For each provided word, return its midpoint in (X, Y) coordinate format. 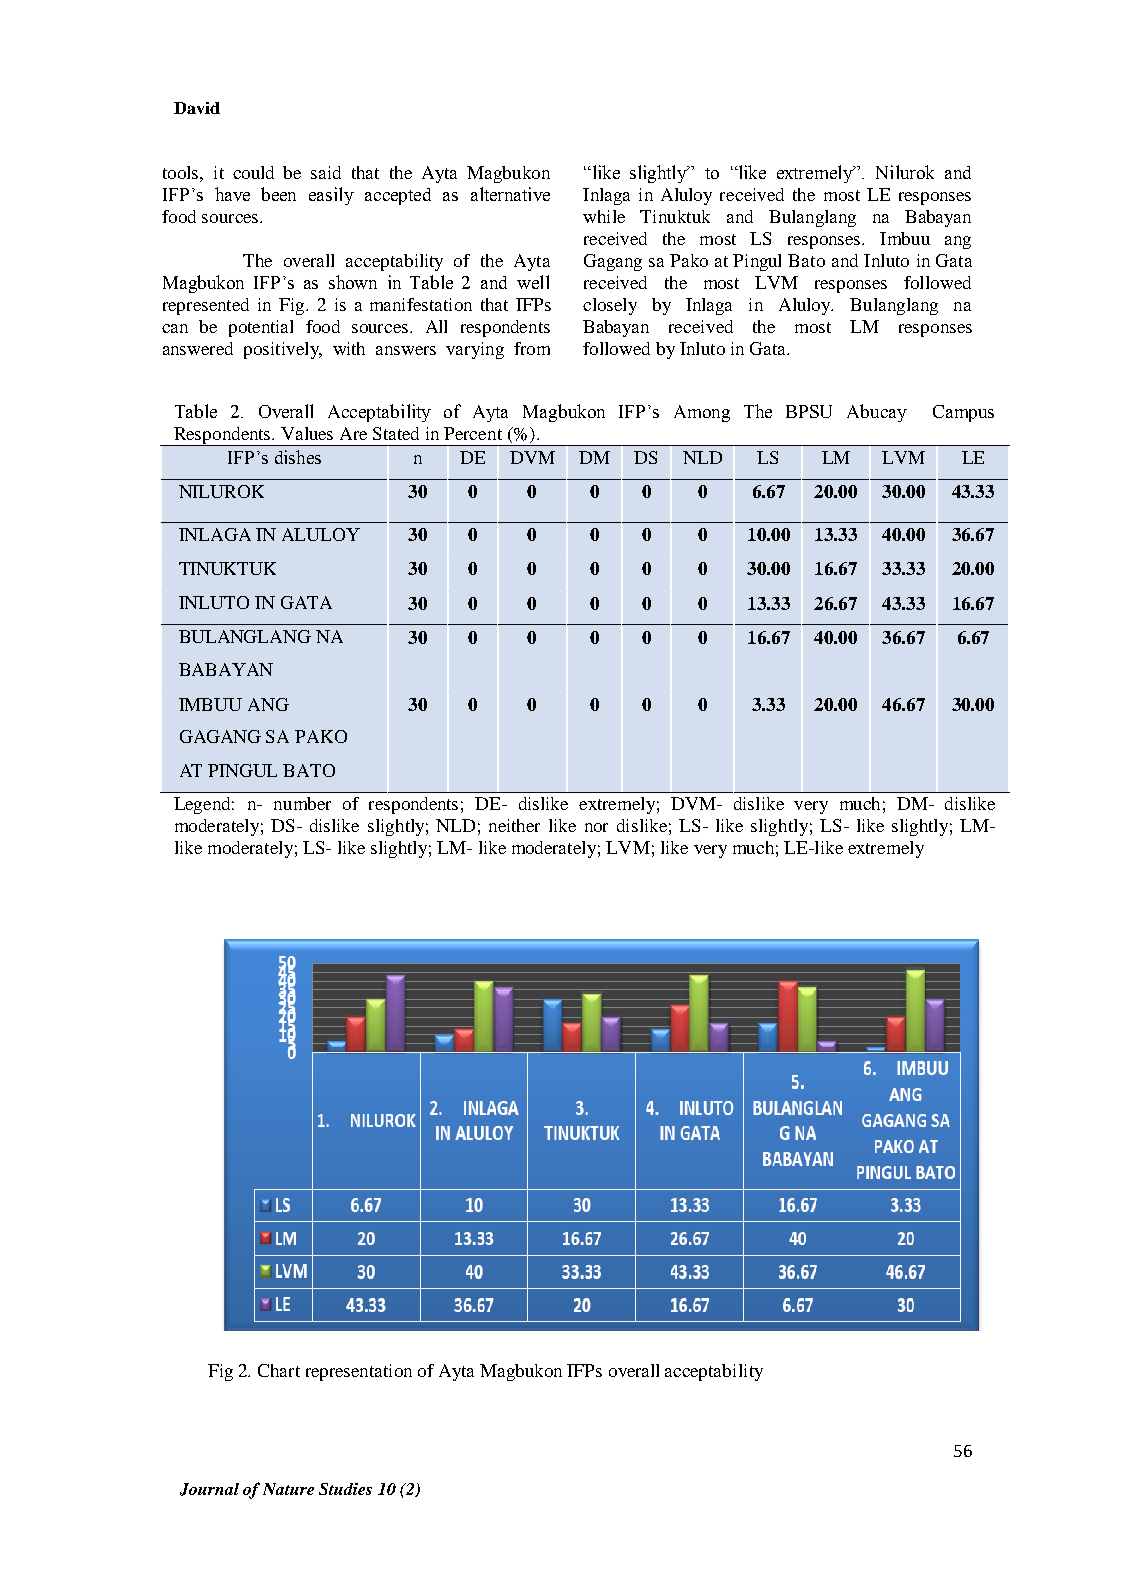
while (604, 216)
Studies (345, 1489)
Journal (209, 1489)
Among (702, 413)
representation (359, 1372)
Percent (473, 433)
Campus (963, 413)
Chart (279, 1370)
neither (514, 825)
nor (596, 827)
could (253, 172)
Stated (396, 433)
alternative (510, 194)
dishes (298, 457)
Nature (288, 1489)
